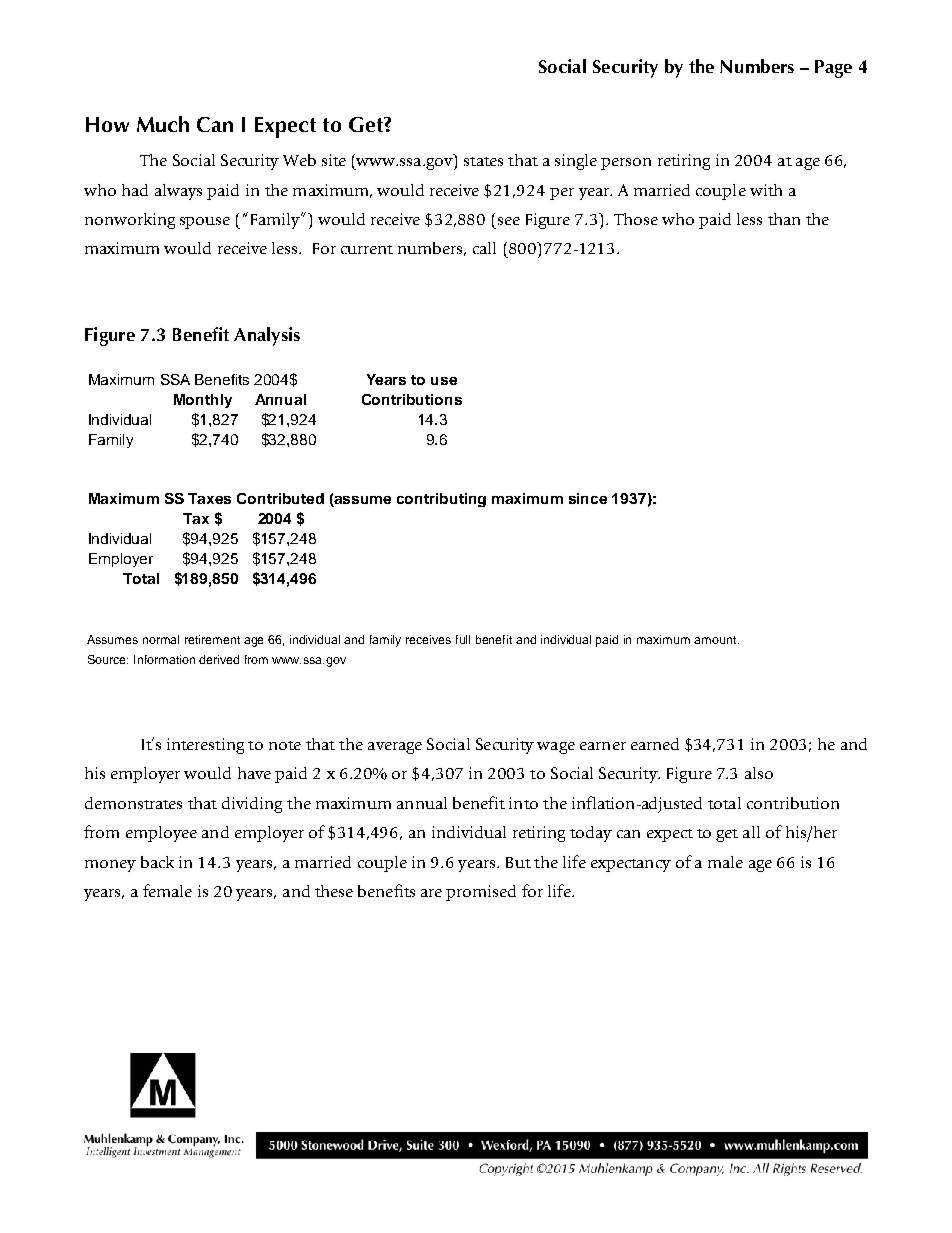 This image has width=952, height=1233. Describe the element at coordinates (483, 161) in the image. I see `states` at that location.
